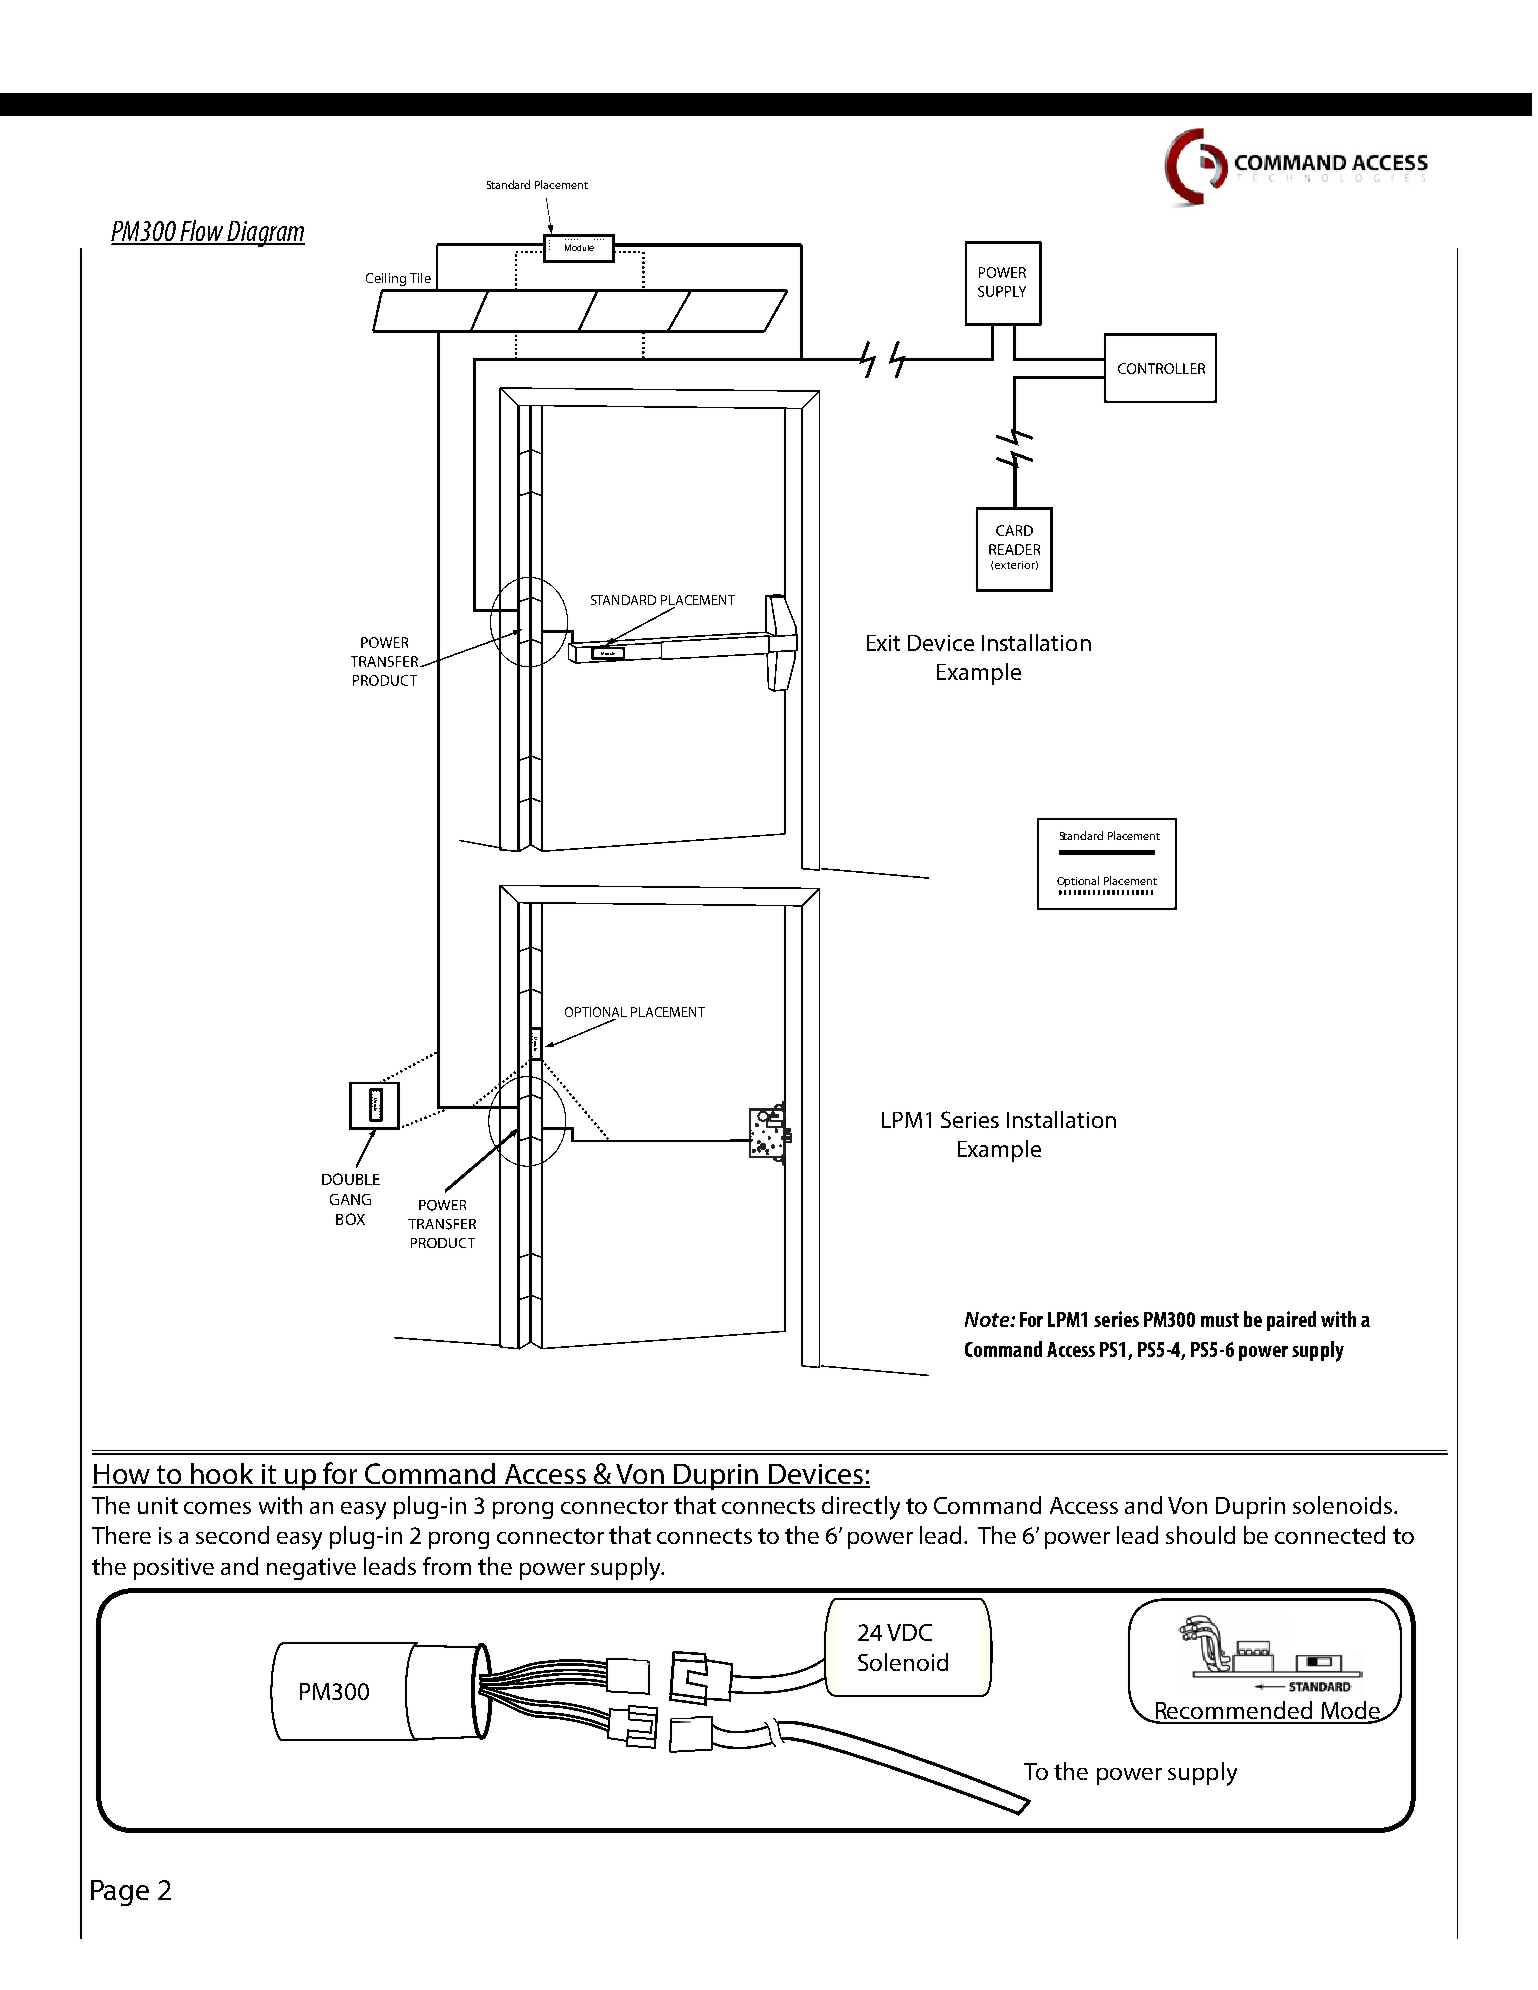  I want to click on Page, so click(120, 1893).
